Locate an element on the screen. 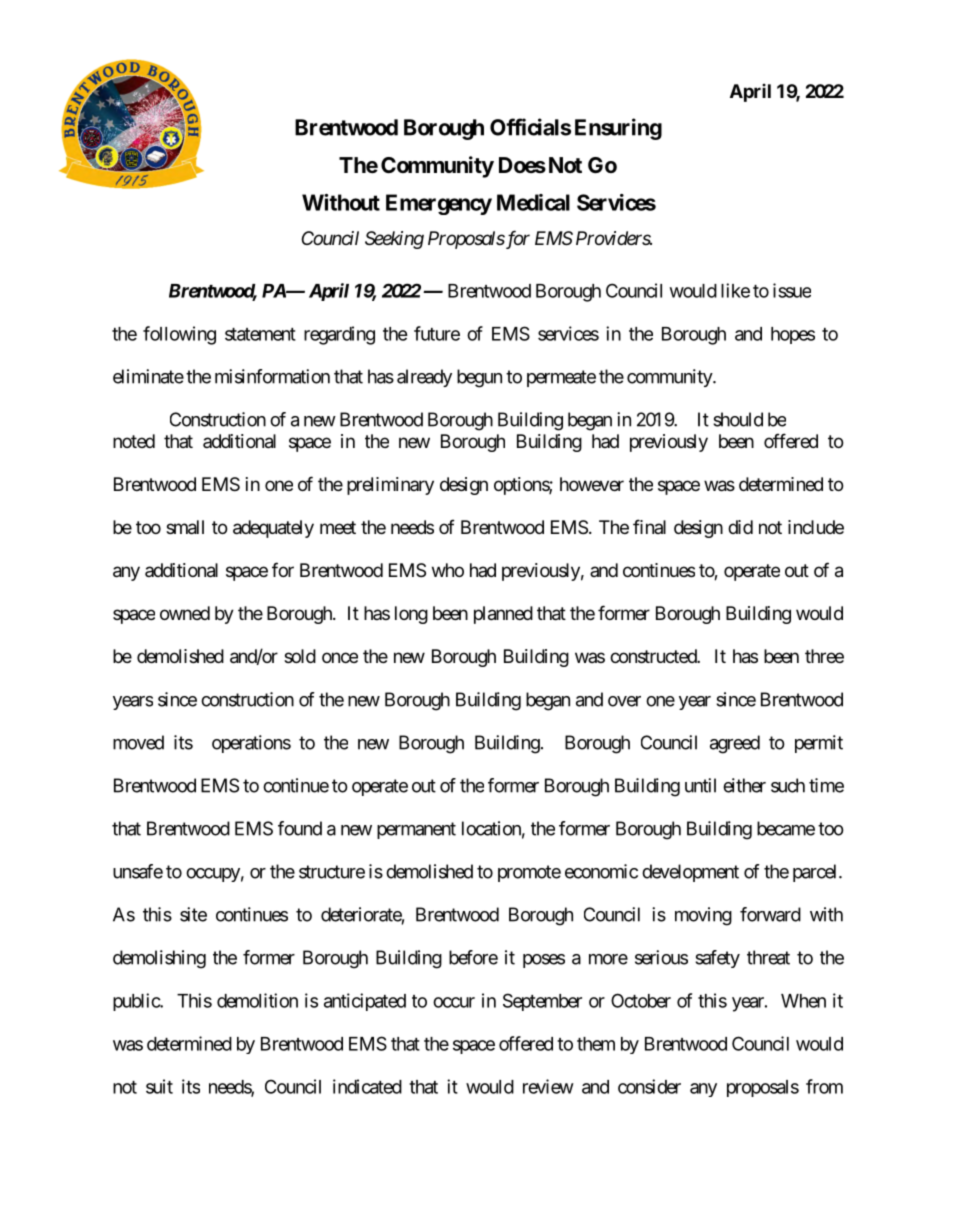  suit is located at coordinates (159, 1086).
